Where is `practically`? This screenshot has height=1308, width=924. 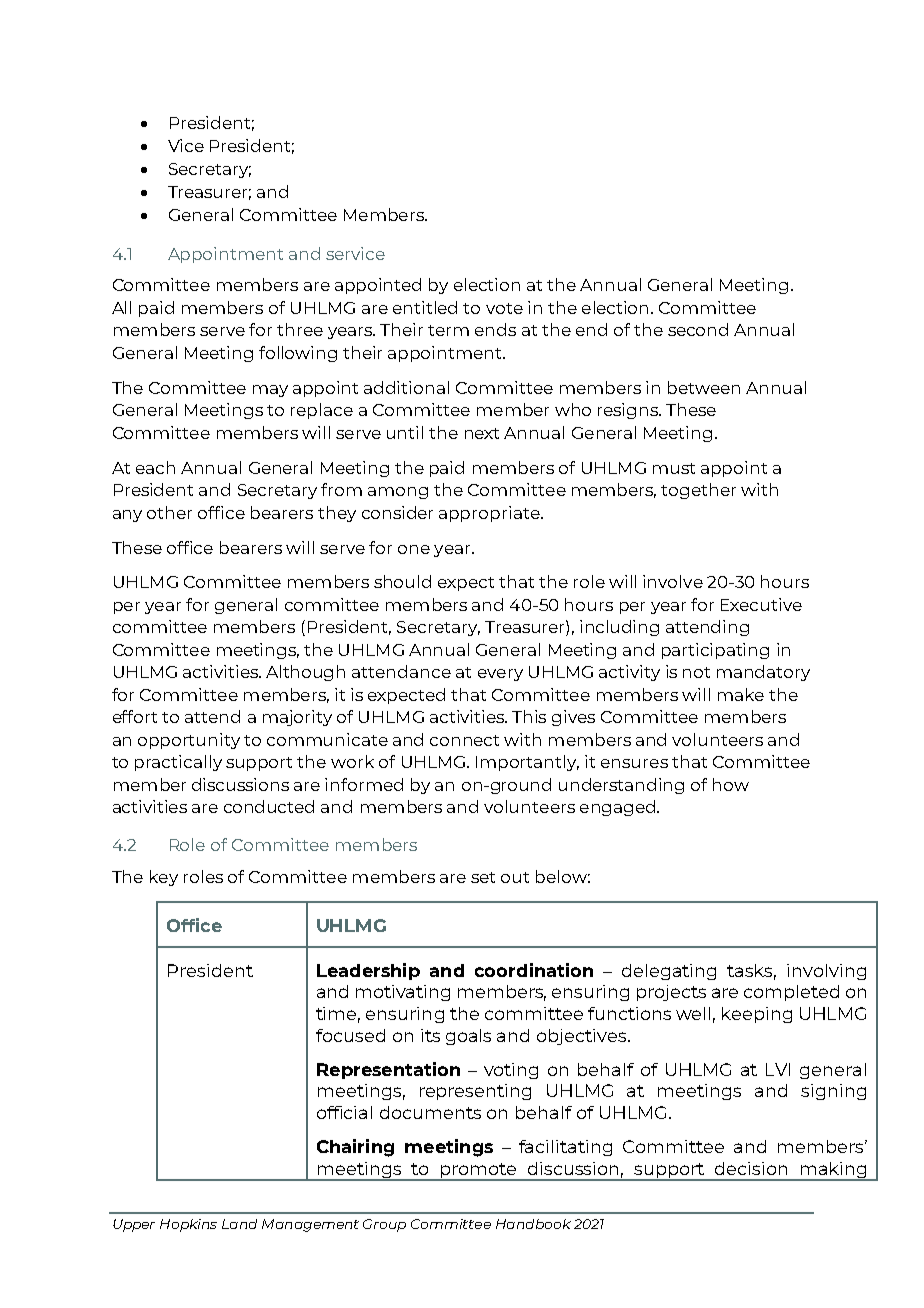
practically is located at coordinates (178, 763).
